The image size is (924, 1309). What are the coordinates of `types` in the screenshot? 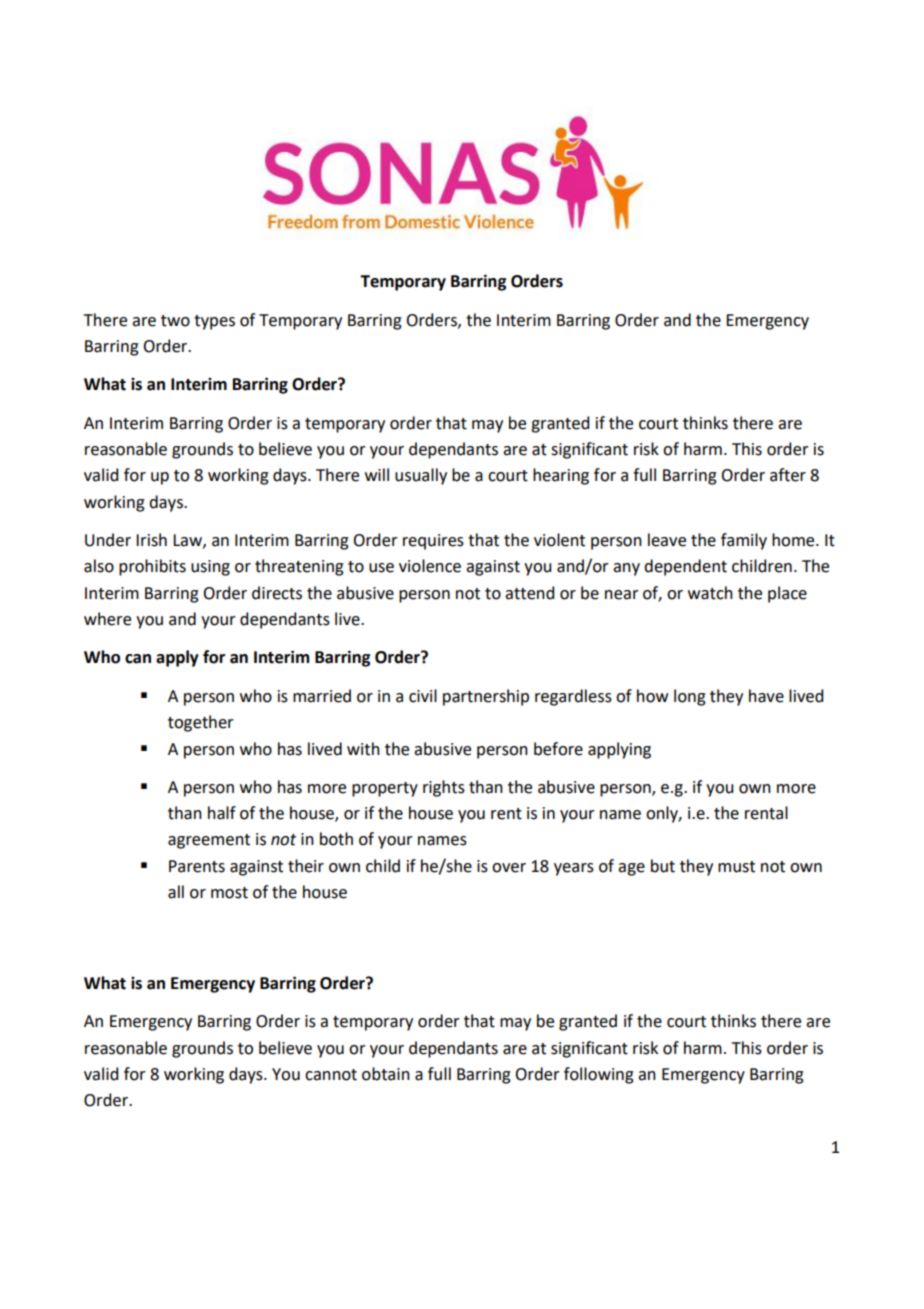 It's located at (214, 322).
